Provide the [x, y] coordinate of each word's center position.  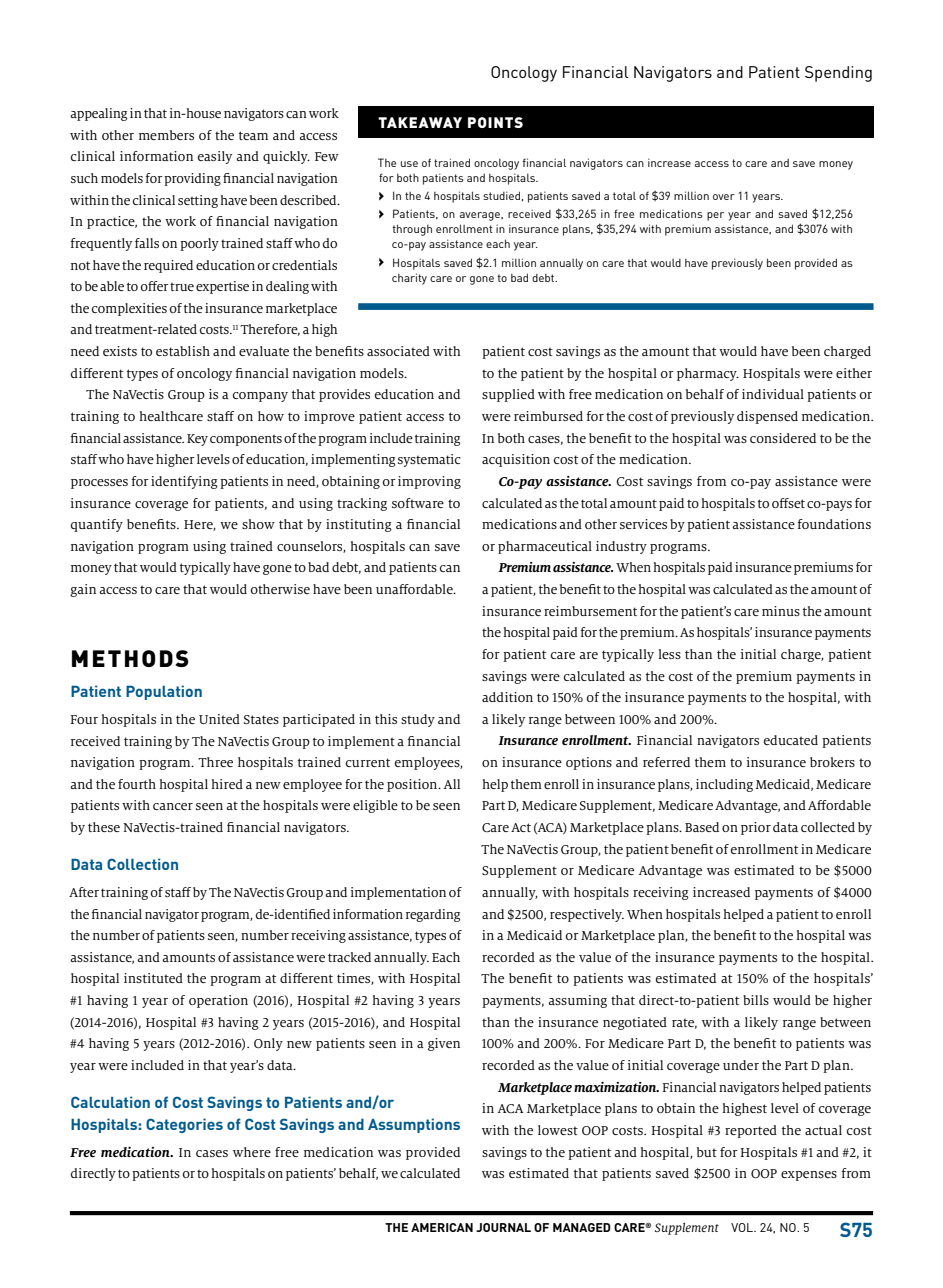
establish [183, 351]
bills [756, 1000]
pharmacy [708, 374]
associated [398, 351]
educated [791, 740]
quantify [97, 525]
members [166, 135]
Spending [838, 74]
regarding [433, 915]
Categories [184, 1125]
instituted [153, 978]
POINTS [495, 122]
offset [788, 503]
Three [215, 762]
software [418, 503]
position [413, 785]
